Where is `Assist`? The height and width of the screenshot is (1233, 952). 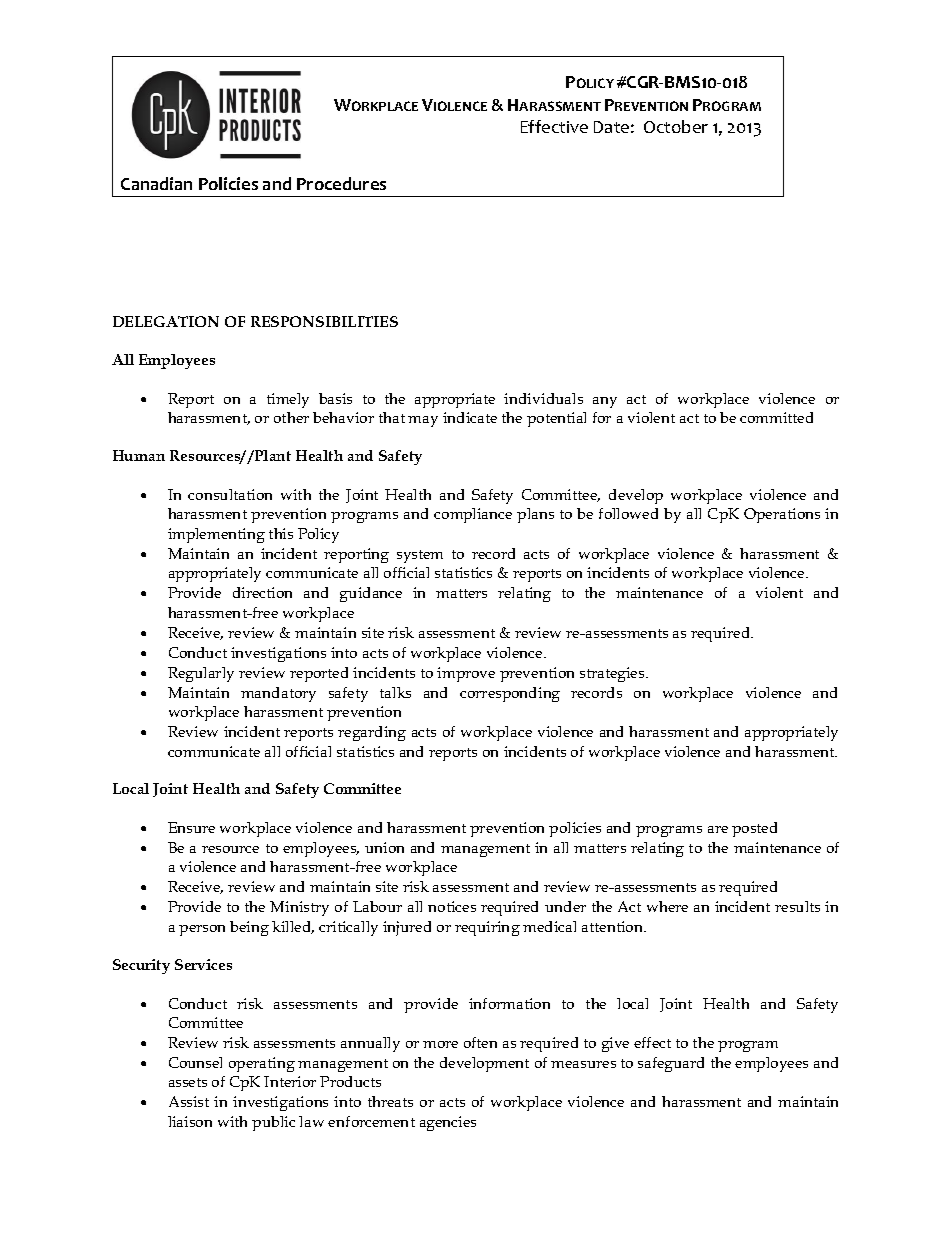 Assist is located at coordinates (189, 1101).
